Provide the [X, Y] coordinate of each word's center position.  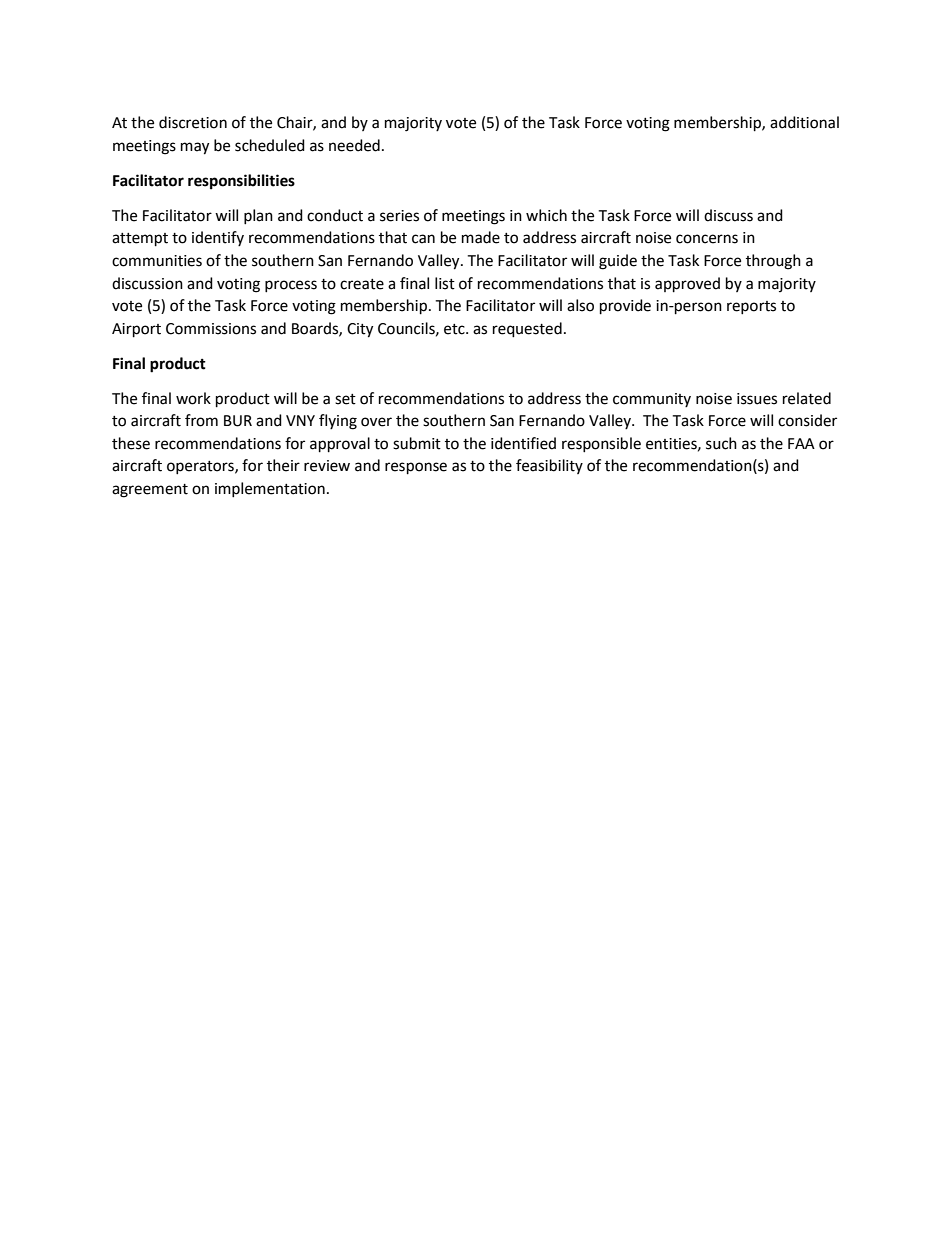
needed [354, 145]
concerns [707, 239]
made [481, 237]
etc [455, 329]
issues [757, 399]
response [416, 468]
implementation [270, 489]
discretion [193, 122]
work [193, 398]
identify [218, 238]
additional [804, 122]
